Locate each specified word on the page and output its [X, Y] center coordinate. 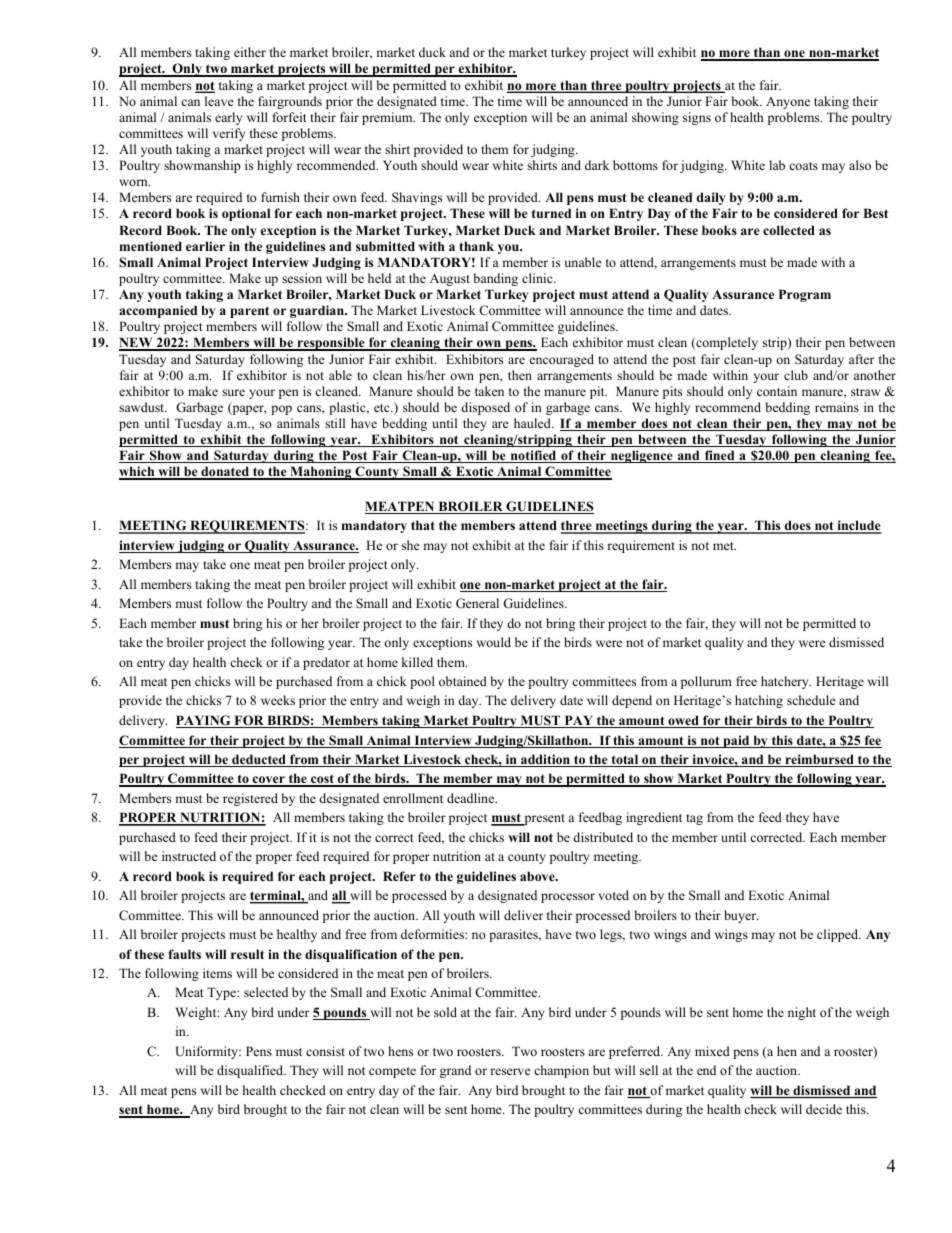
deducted [259, 760]
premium [388, 118]
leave [219, 101]
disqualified [251, 1071]
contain [777, 391]
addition [546, 760]
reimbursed [819, 760]
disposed [485, 408]
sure [233, 392]
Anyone [788, 103]
